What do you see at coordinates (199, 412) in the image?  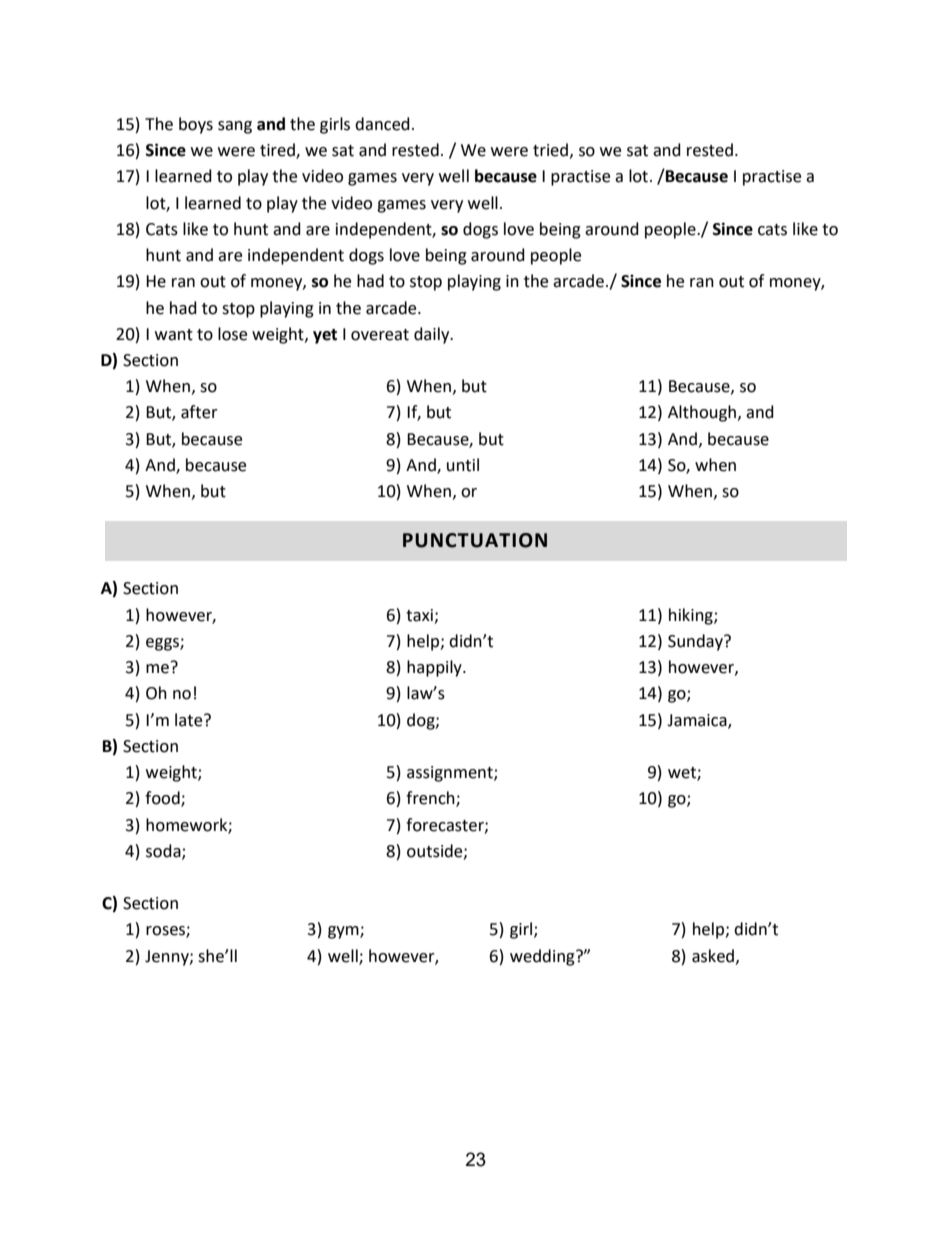 I see `after` at bounding box center [199, 412].
